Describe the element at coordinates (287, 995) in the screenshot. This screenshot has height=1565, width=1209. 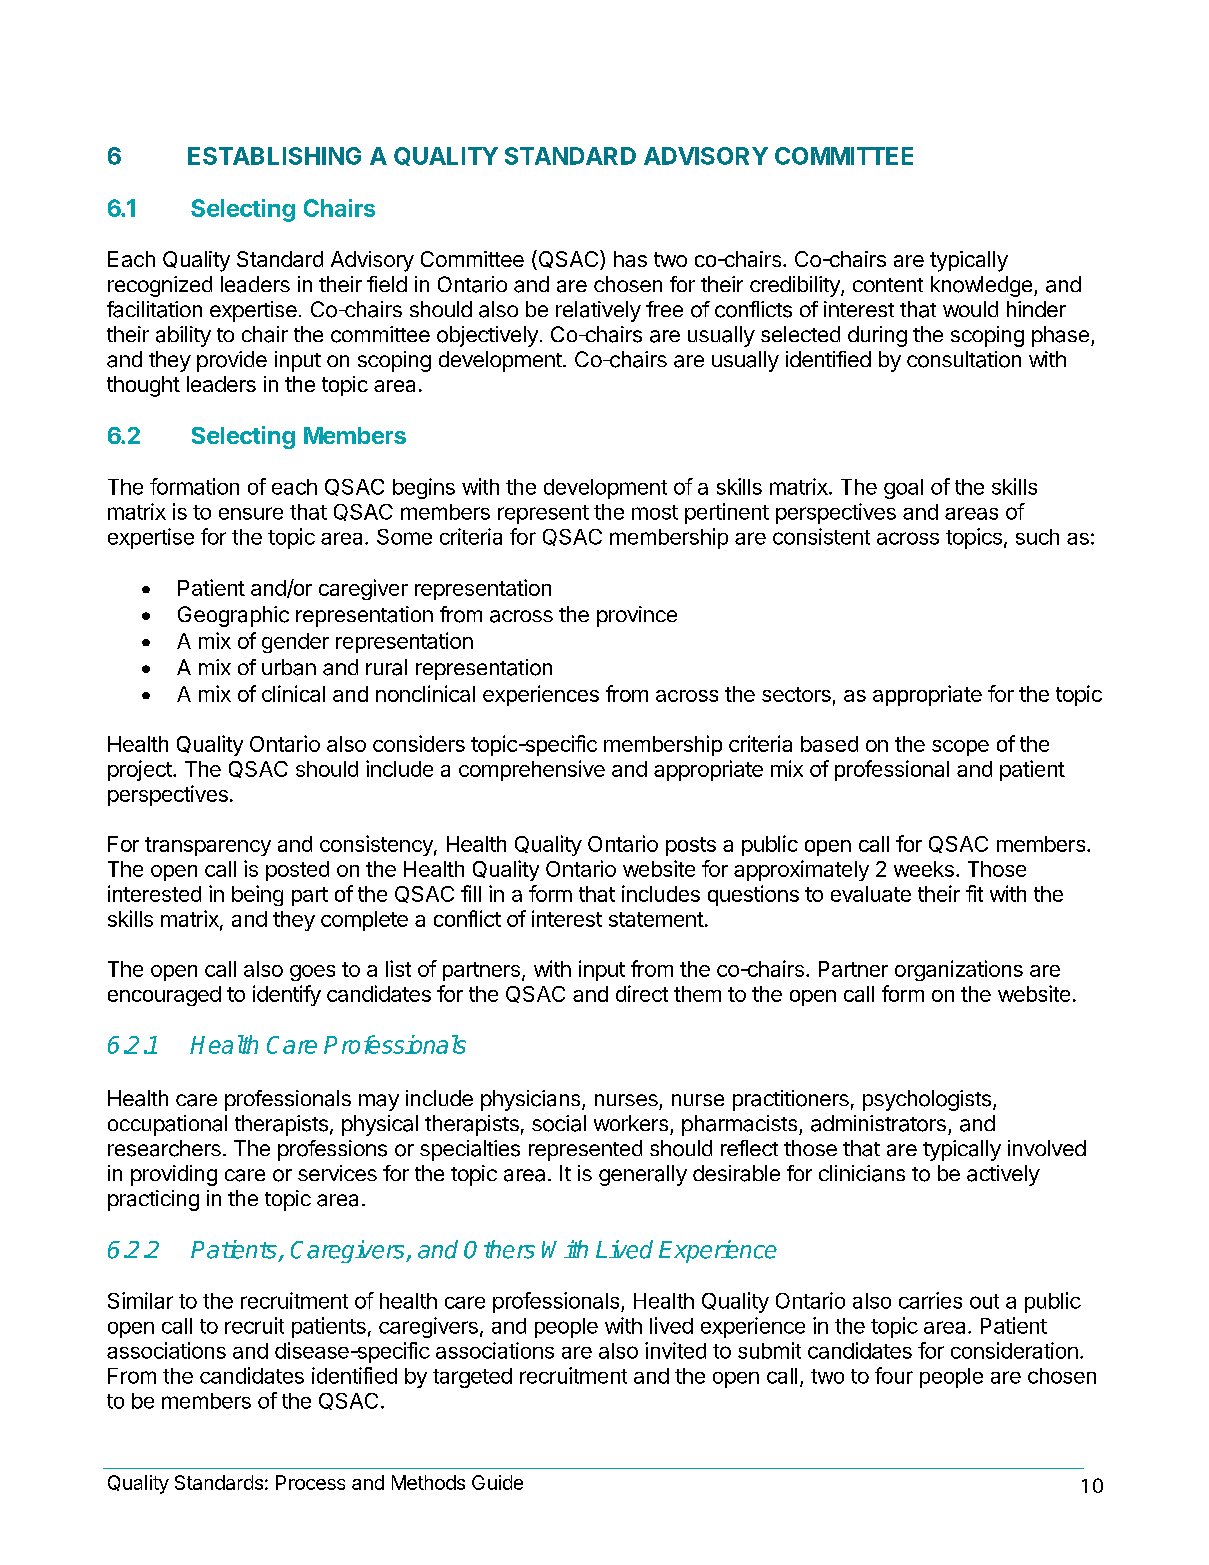
I see `identify` at that location.
